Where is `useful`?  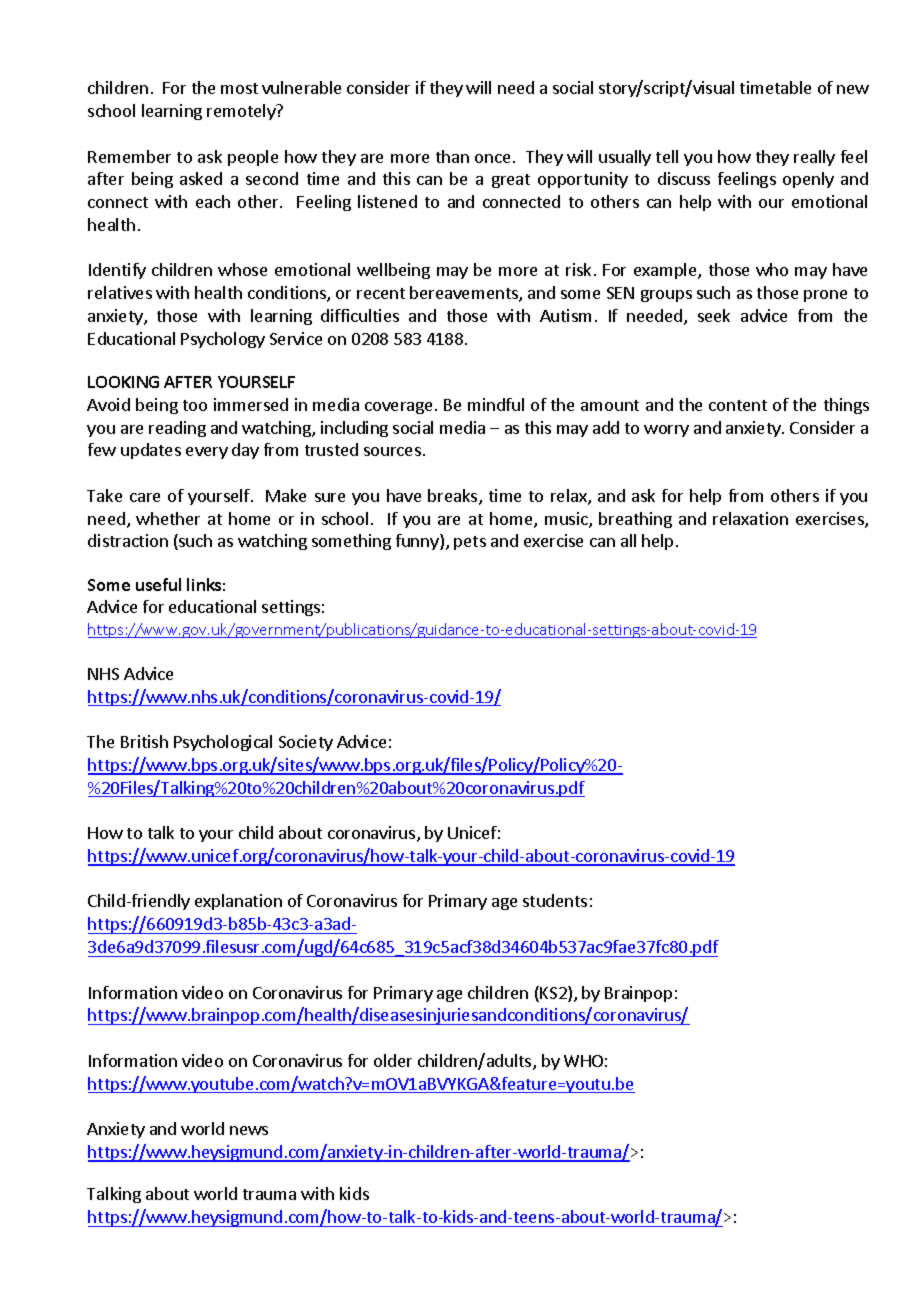 useful is located at coordinates (158, 584).
